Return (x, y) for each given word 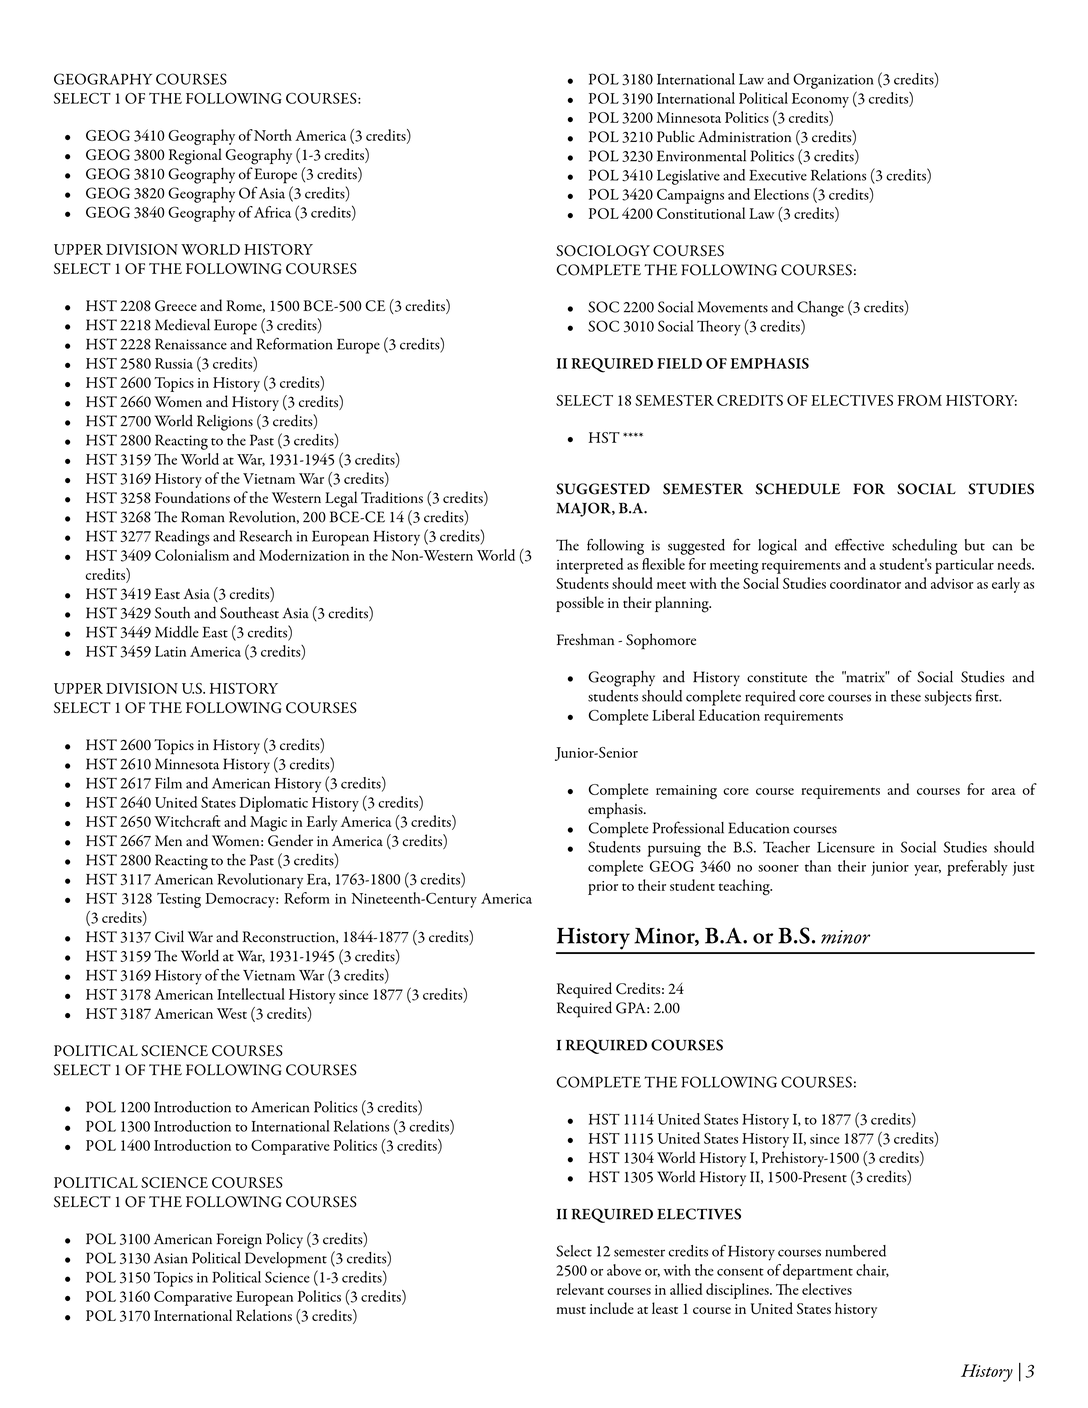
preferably (977, 868)
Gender (290, 840)
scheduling (924, 547)
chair (872, 1270)
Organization (833, 81)
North (273, 135)
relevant (580, 1289)
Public (676, 136)
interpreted (590, 566)
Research (265, 536)
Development (286, 1260)
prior (603, 888)
